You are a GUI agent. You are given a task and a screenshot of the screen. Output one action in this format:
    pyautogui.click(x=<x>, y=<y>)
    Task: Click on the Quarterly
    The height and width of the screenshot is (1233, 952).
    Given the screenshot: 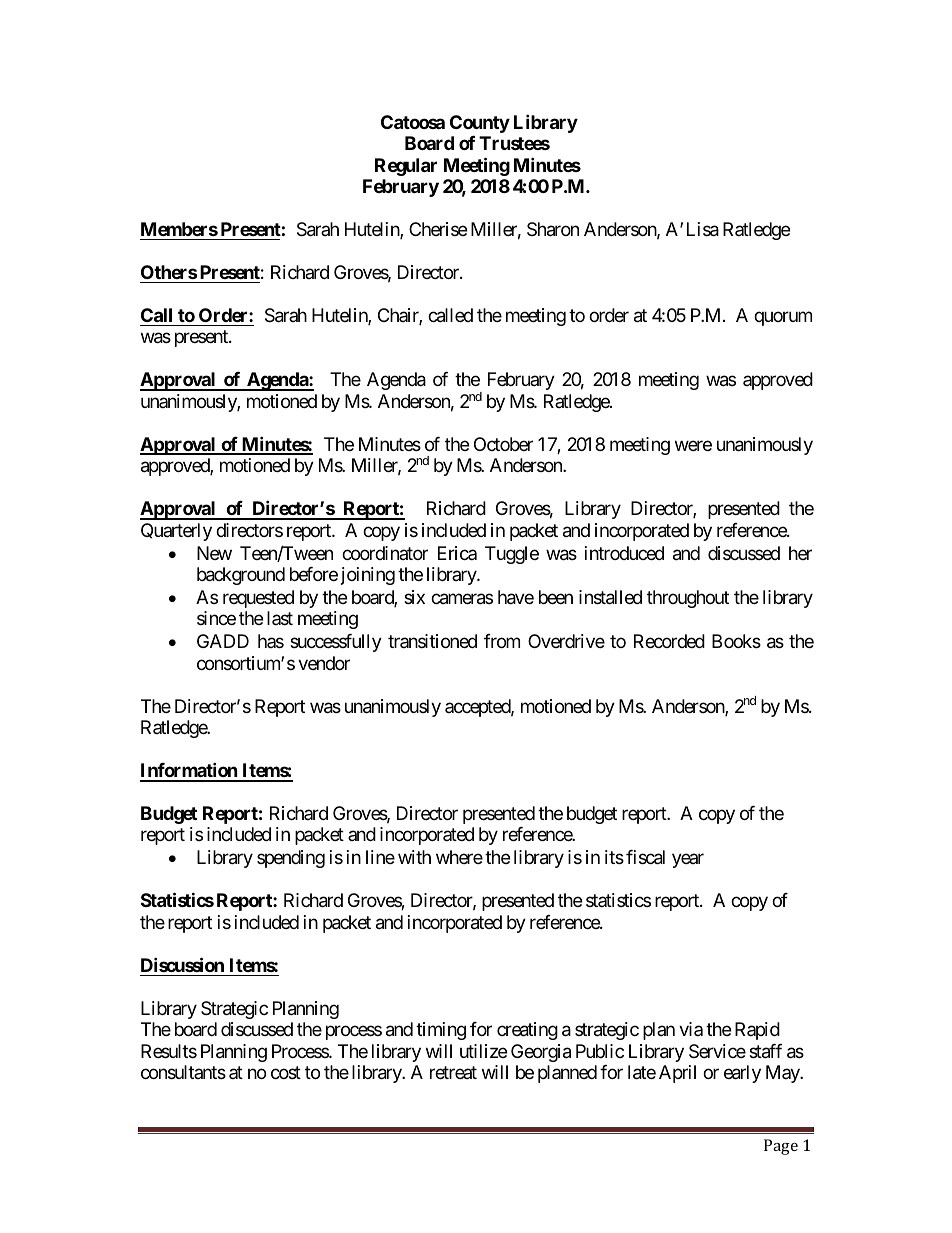 What is the action you would take?
    pyautogui.click(x=176, y=532)
